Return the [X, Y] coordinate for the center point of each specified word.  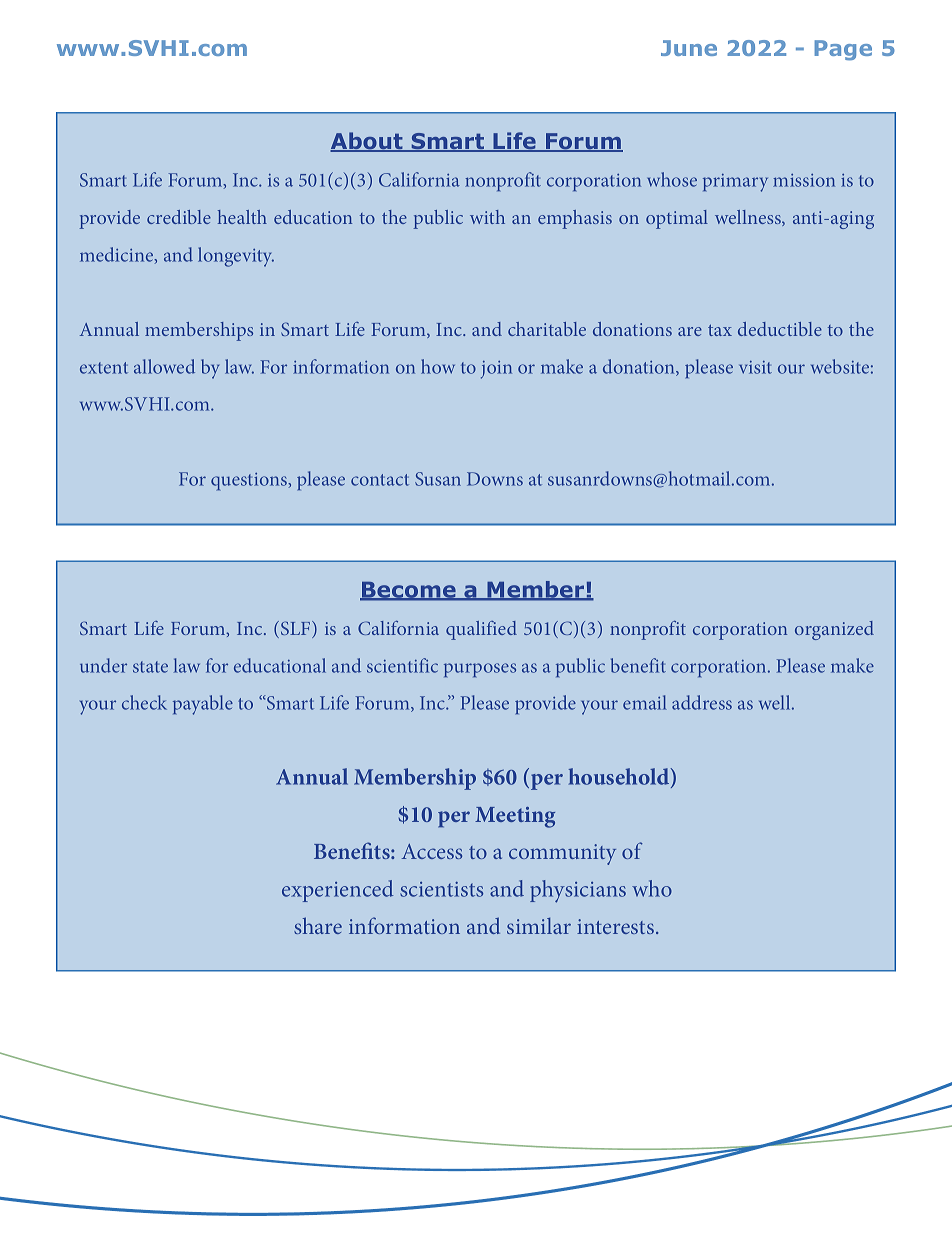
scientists [441, 889]
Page [843, 50]
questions [250, 482]
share [318, 925]
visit [755, 367]
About [367, 142]
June [689, 48]
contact [380, 480]
